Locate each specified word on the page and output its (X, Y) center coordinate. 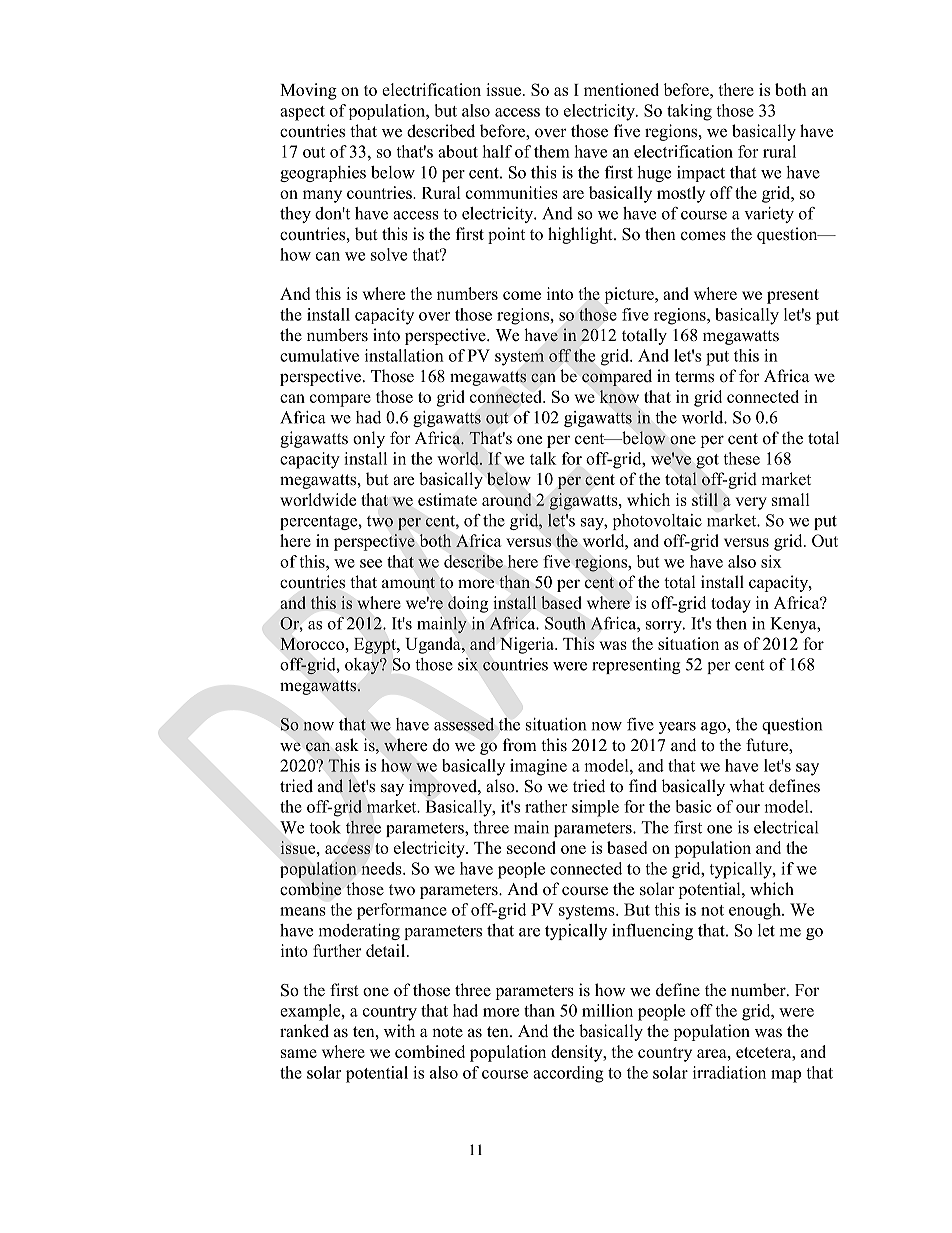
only (369, 439)
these (741, 458)
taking (689, 112)
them (552, 151)
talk (543, 458)
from (520, 745)
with (399, 1030)
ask (347, 745)
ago (714, 728)
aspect (302, 113)
